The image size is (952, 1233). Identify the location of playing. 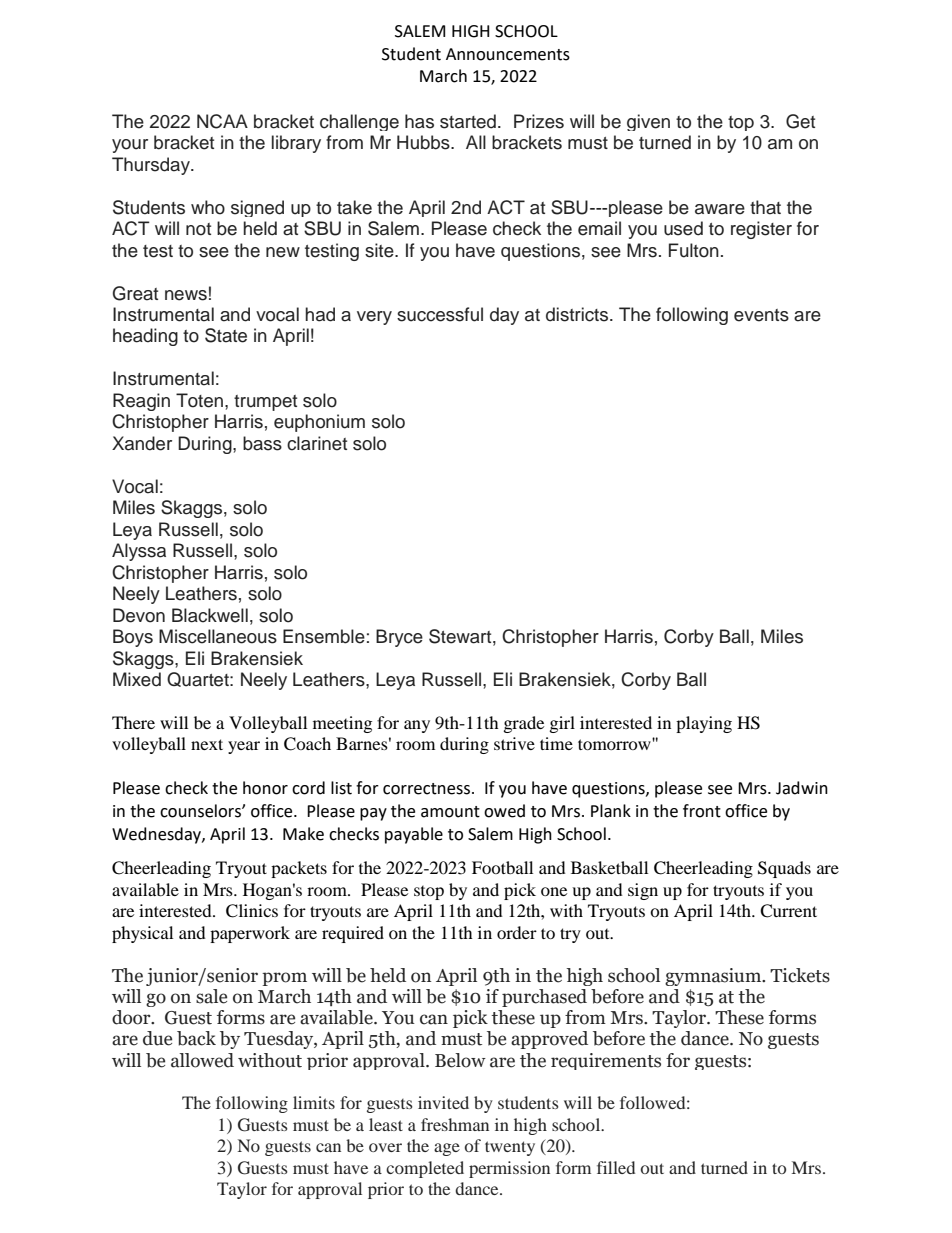
(704, 724).
